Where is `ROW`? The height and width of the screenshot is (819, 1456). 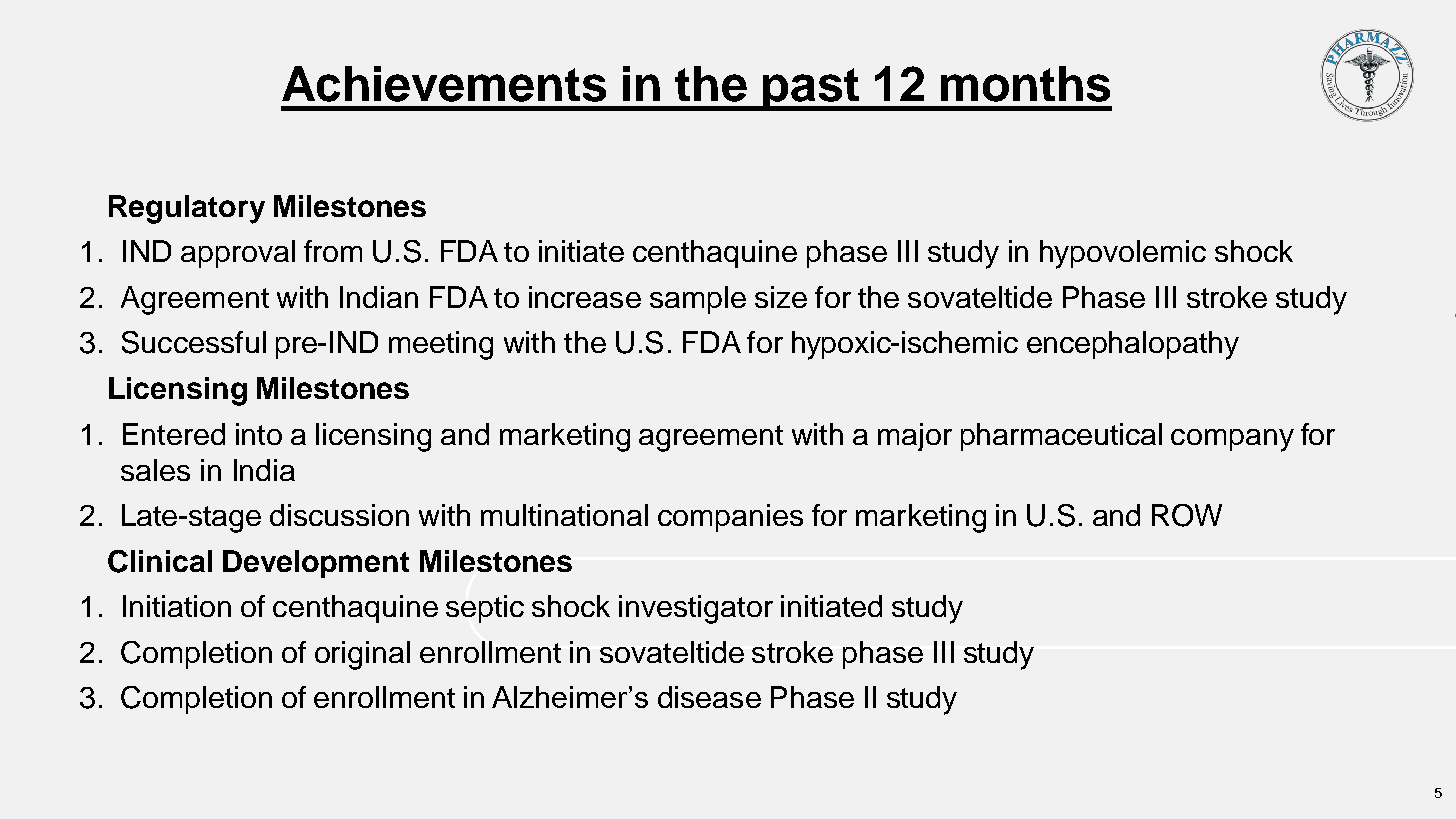 ROW is located at coordinates (1187, 515).
